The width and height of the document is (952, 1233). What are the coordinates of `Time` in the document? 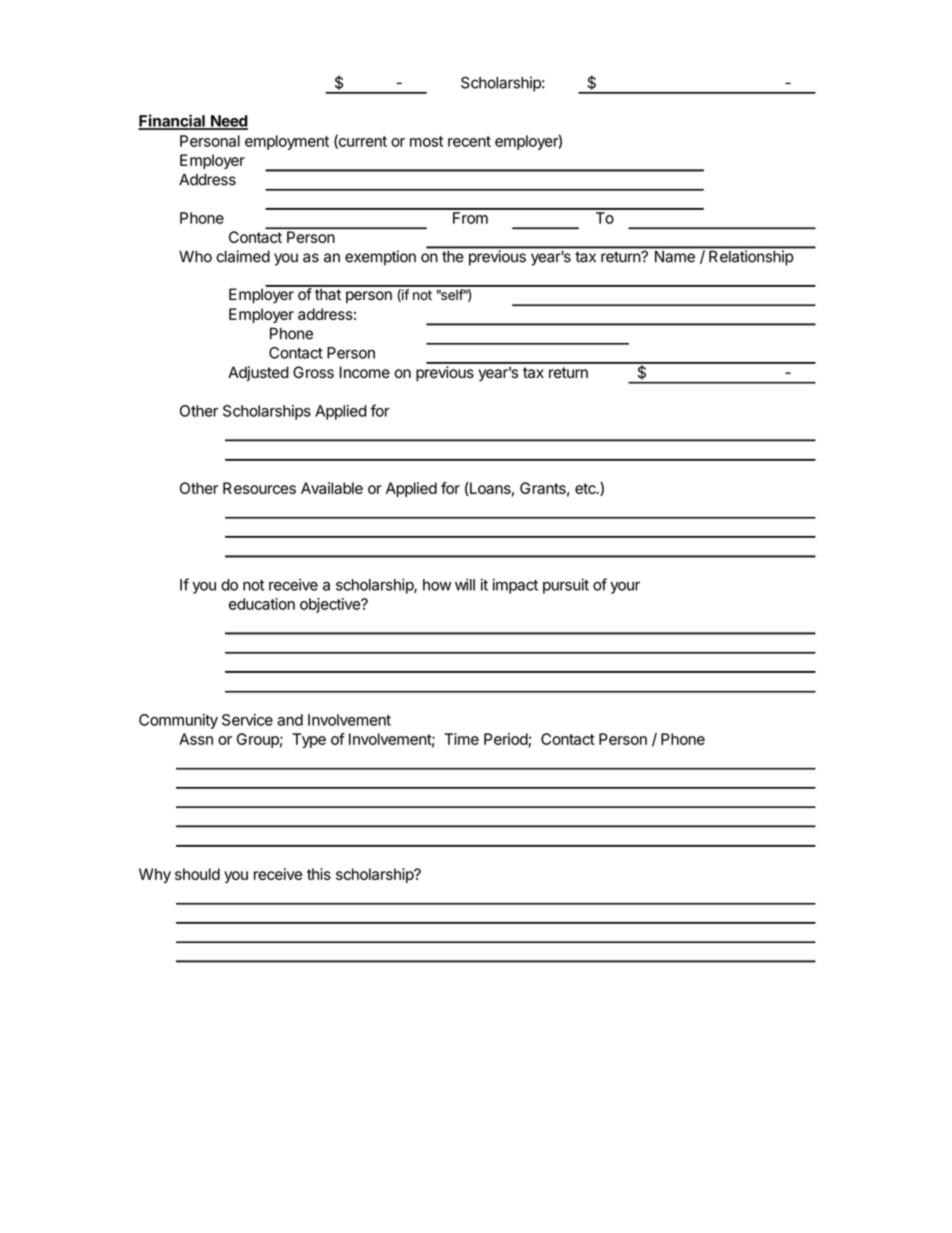 It's located at (461, 739).
